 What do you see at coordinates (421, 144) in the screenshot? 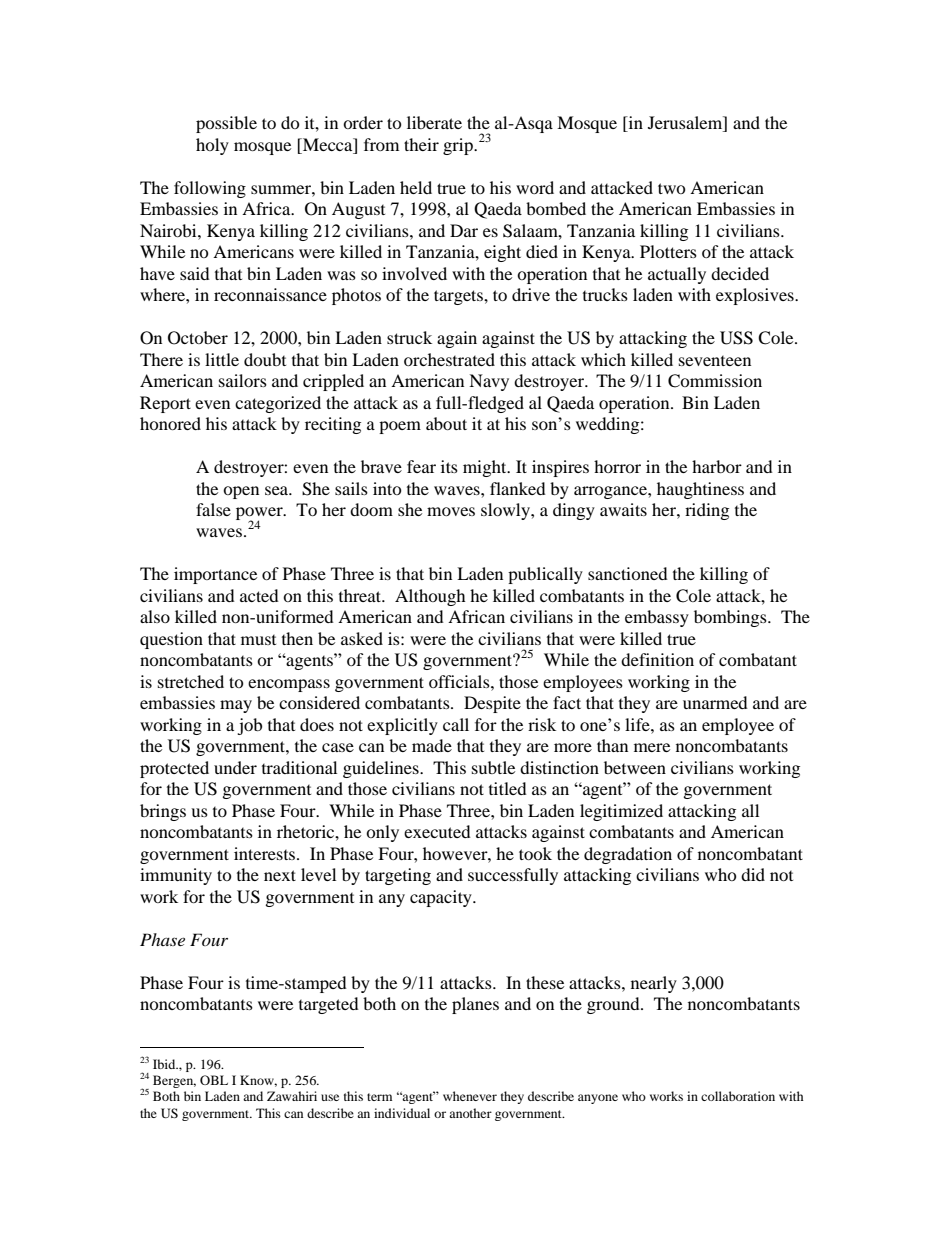
I see `their` at bounding box center [421, 144].
